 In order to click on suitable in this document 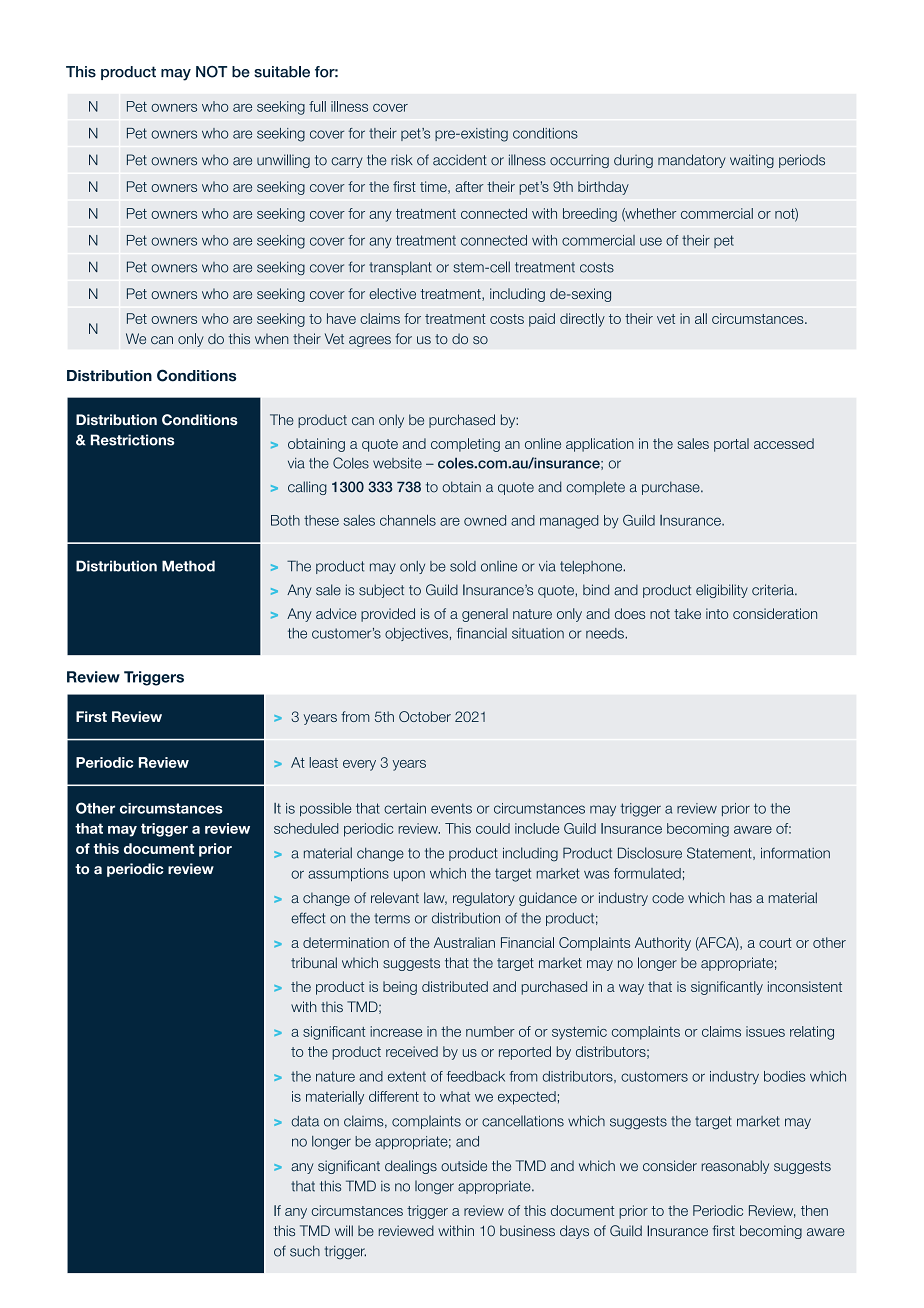, I will do `click(282, 72)`.
